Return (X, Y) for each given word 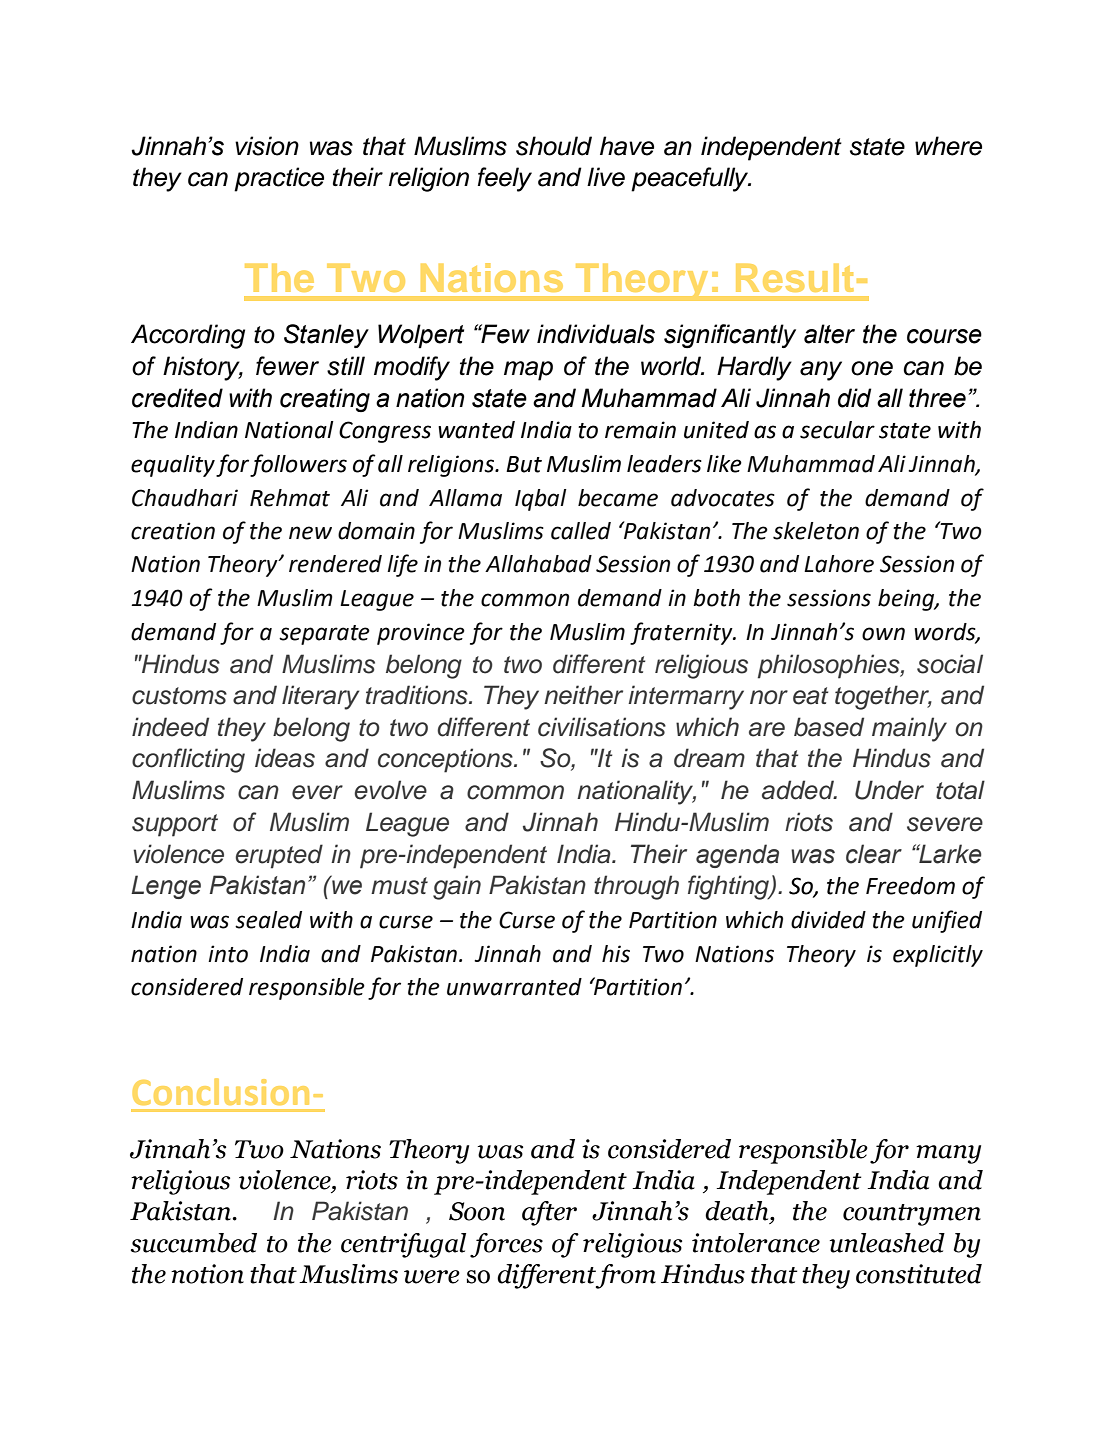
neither (583, 695)
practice (279, 179)
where (948, 146)
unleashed (887, 1243)
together (883, 697)
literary (321, 697)
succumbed (194, 1243)
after (549, 1213)
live (606, 177)
